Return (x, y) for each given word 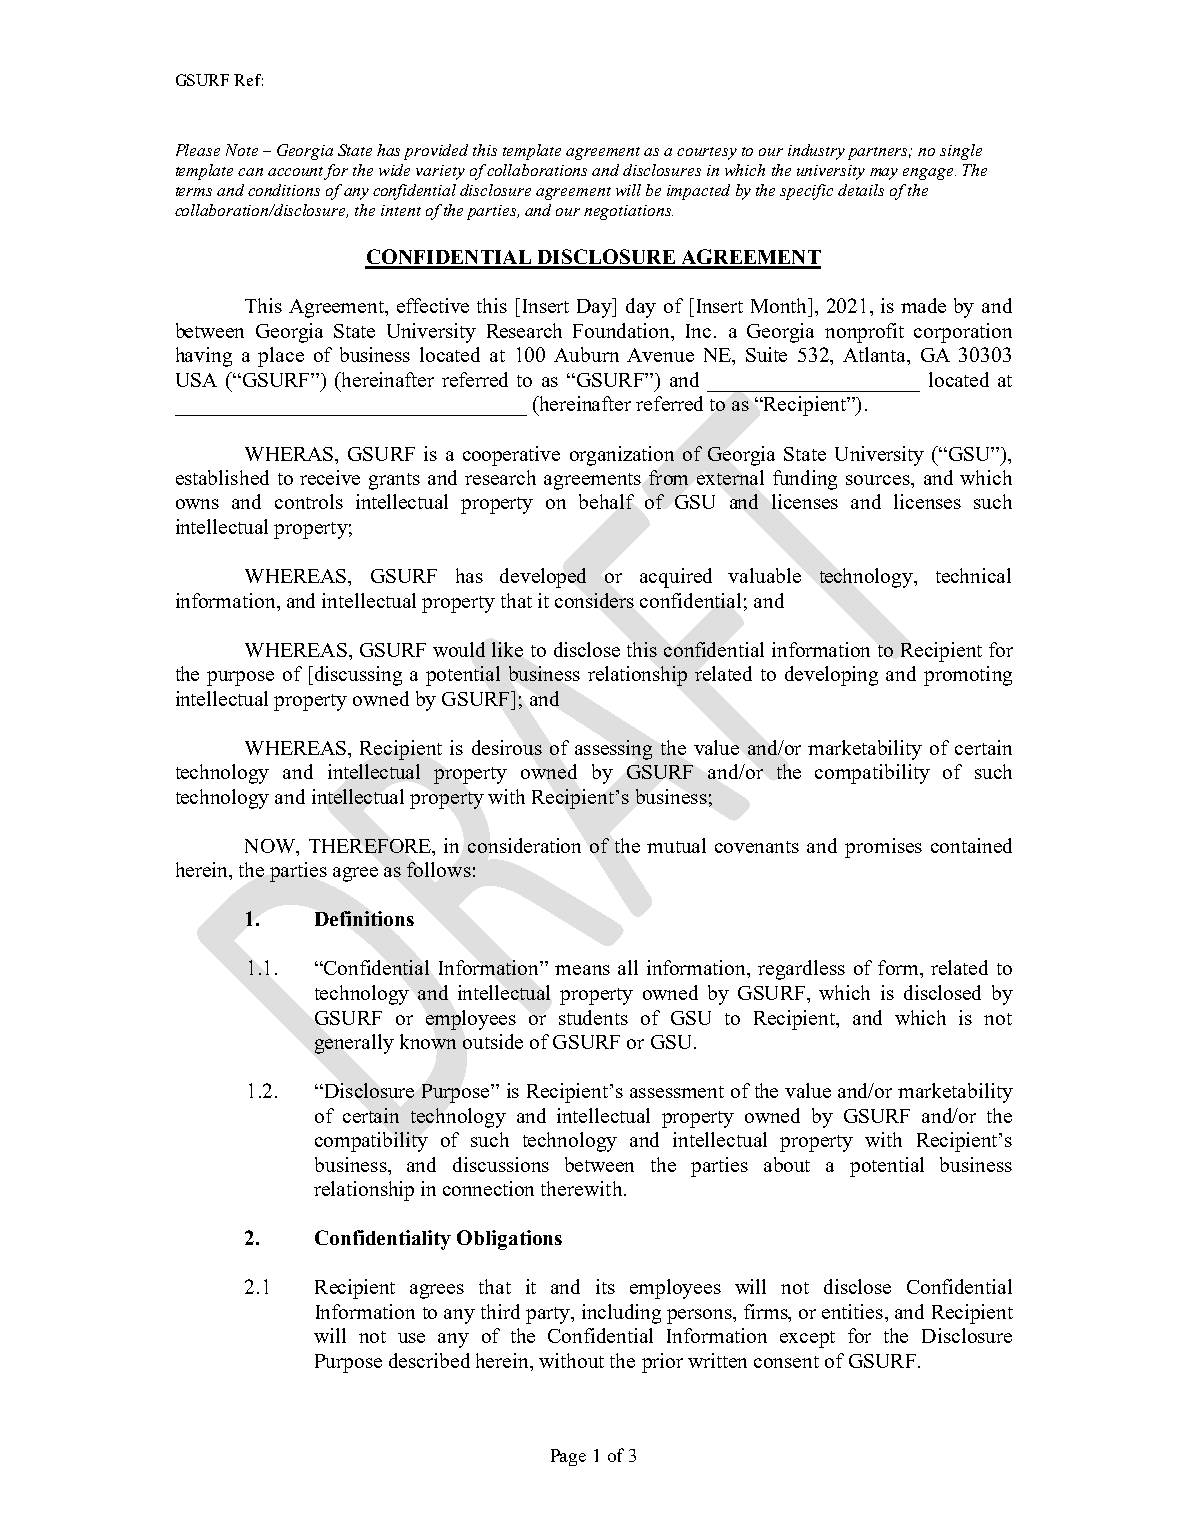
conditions (284, 190)
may (884, 174)
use (411, 1338)
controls (309, 501)
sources (879, 480)
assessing (613, 750)
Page (568, 1457)
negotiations (628, 212)
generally (354, 1044)
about (787, 1164)
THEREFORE (371, 846)
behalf (606, 501)
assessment (677, 1092)
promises (883, 848)
